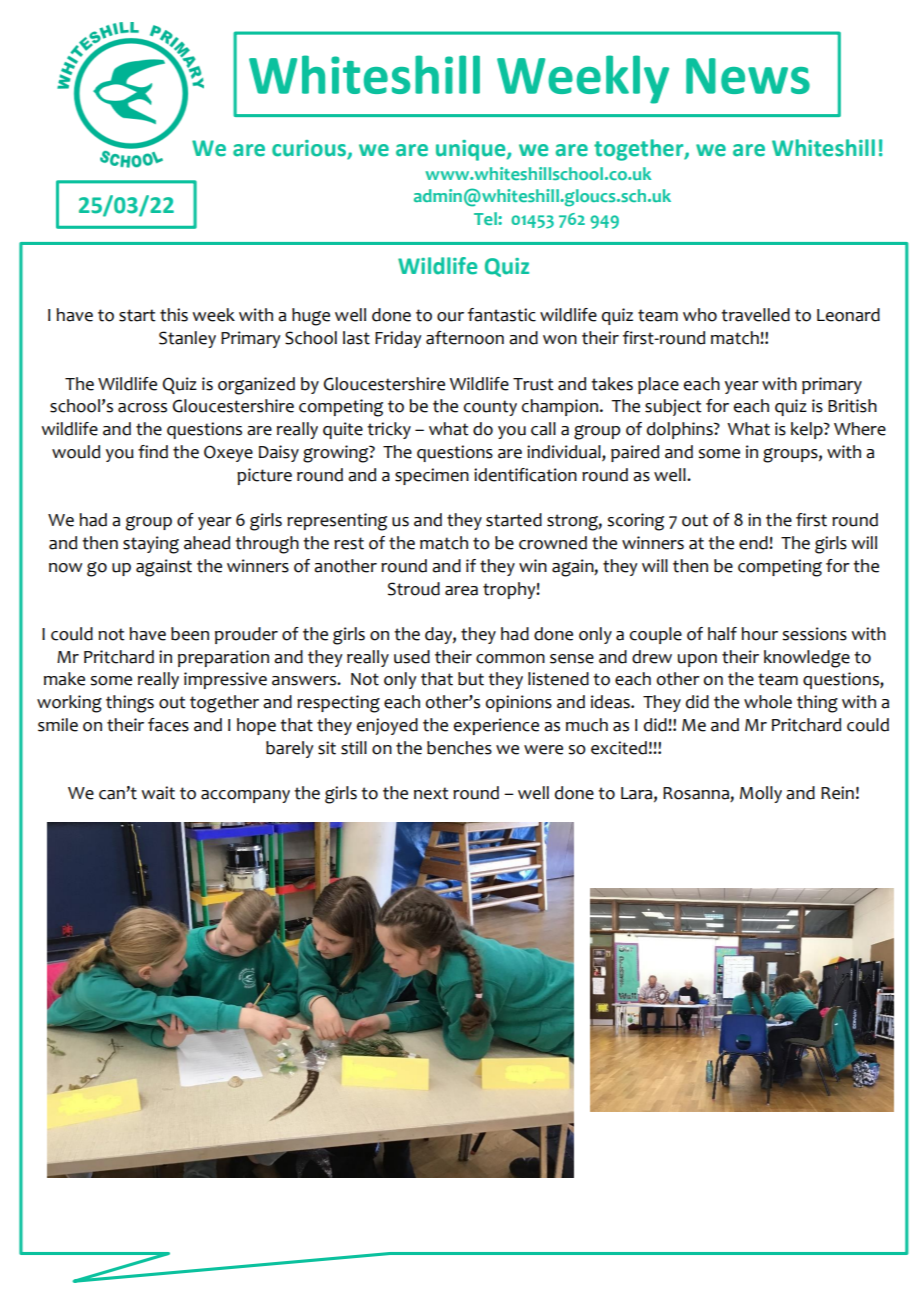 The width and height of the page is (924, 1308). What do you see at coordinates (174, 315) in the page?
I see `this` at bounding box center [174, 315].
